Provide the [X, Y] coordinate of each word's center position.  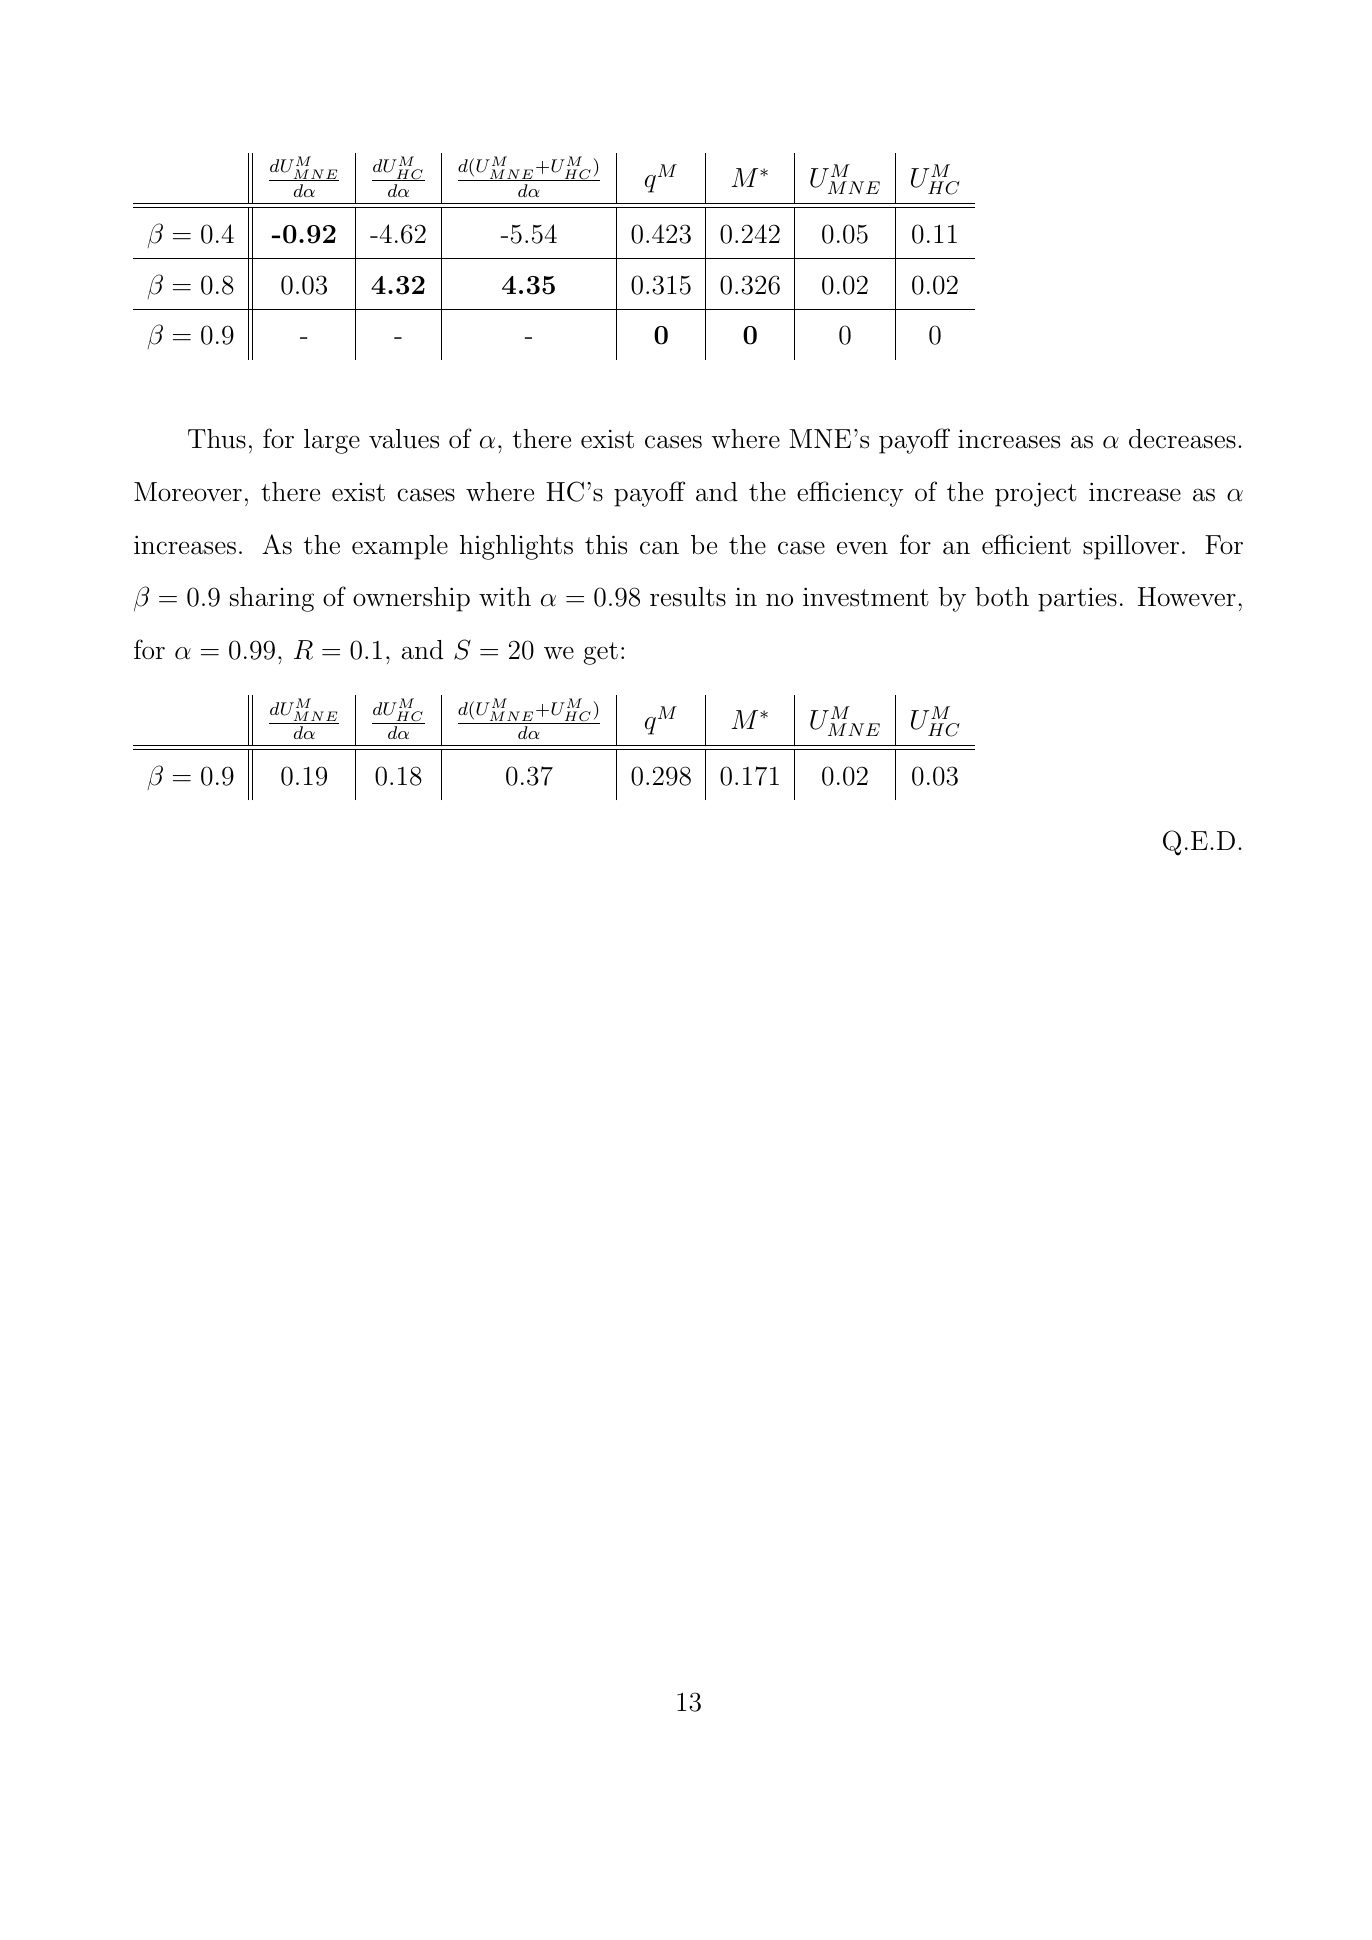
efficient [1026, 544]
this [606, 545]
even [862, 548]
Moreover [188, 492]
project [1036, 494]
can [659, 548]
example [400, 547]
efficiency [850, 494]
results [688, 597]
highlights [516, 547]
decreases [1182, 439]
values [404, 439]
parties [1077, 599]
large [332, 441]
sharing [272, 599]
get [601, 653]
